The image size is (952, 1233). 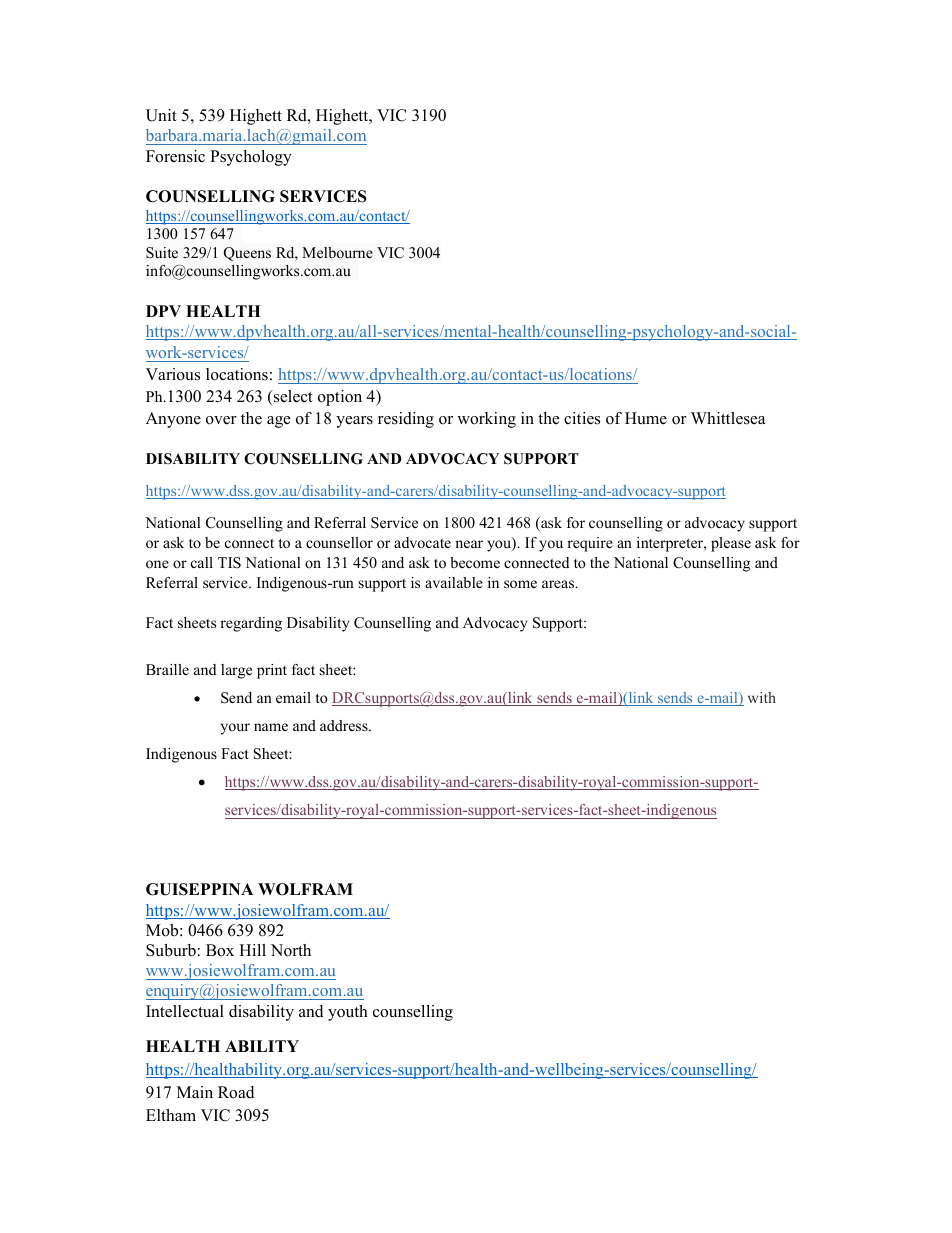 What do you see at coordinates (175, 156) in the screenshot?
I see `Forensic` at bounding box center [175, 156].
